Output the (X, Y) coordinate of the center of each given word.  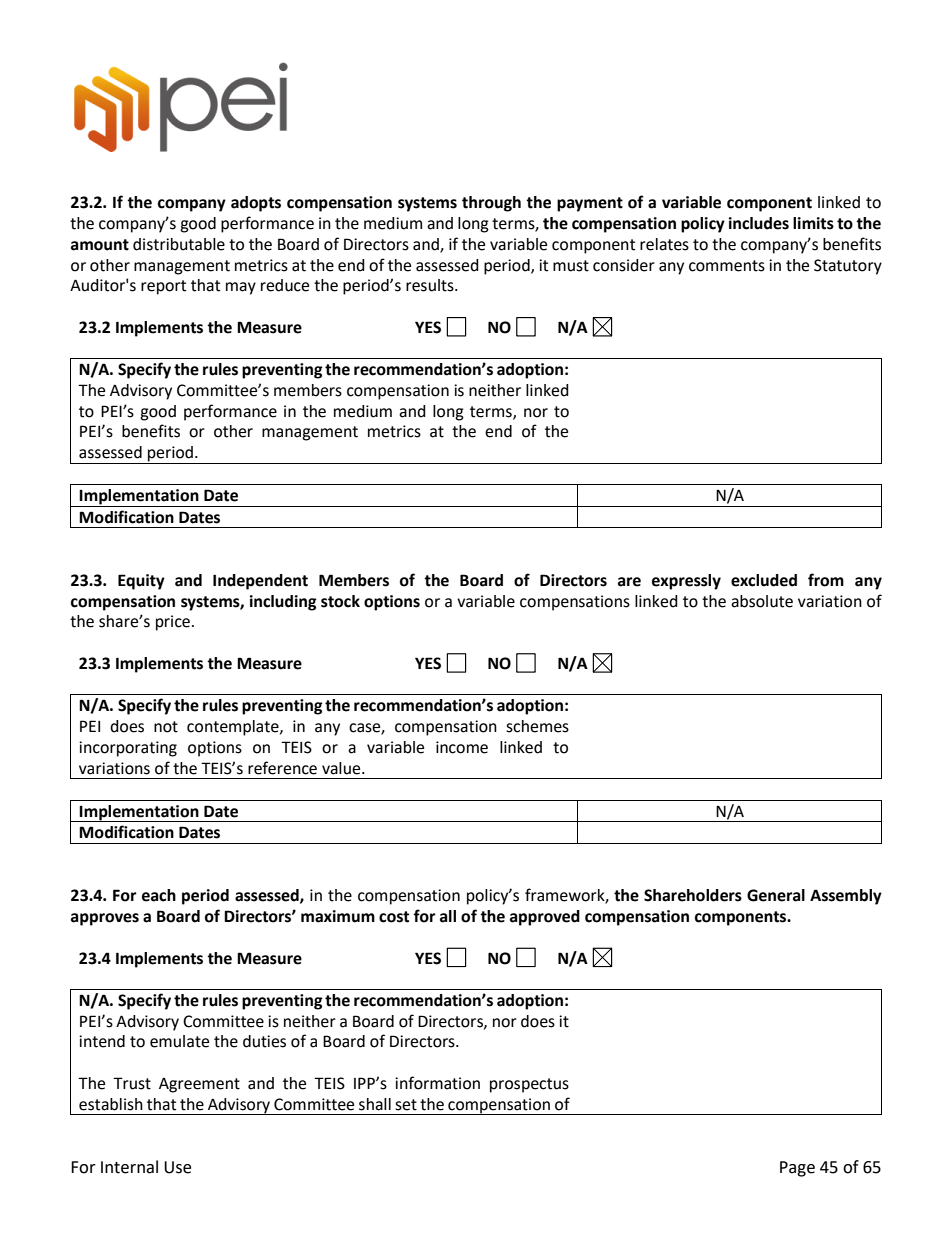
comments (727, 266)
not (166, 727)
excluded (764, 580)
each (159, 895)
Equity (141, 582)
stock (340, 601)
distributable (179, 244)
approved (545, 918)
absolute (762, 601)
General (776, 895)
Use (177, 1167)
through (491, 204)
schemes (537, 726)
